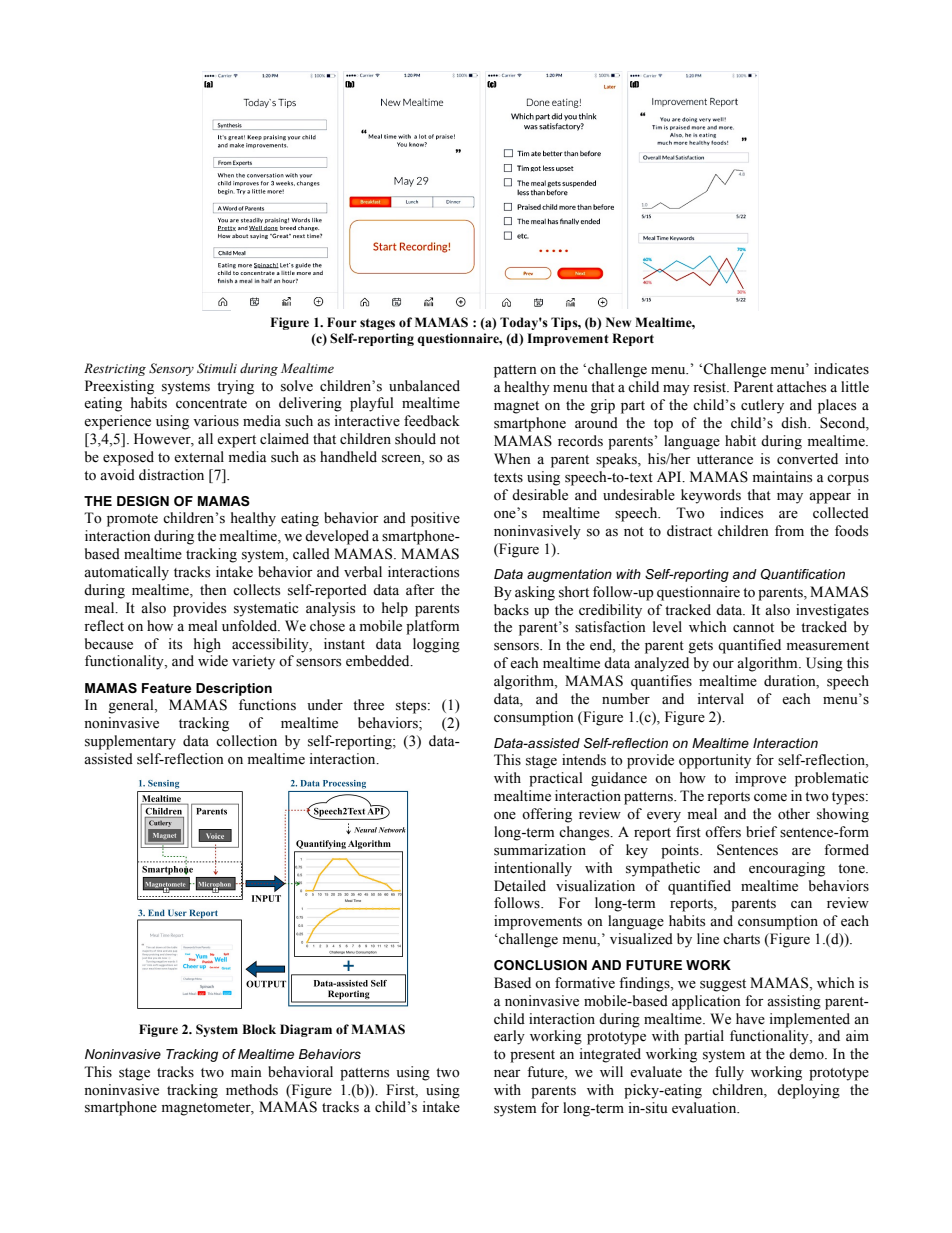 The image size is (952, 1233). What do you see at coordinates (217, 368) in the image?
I see `Stimuli` at bounding box center [217, 368].
